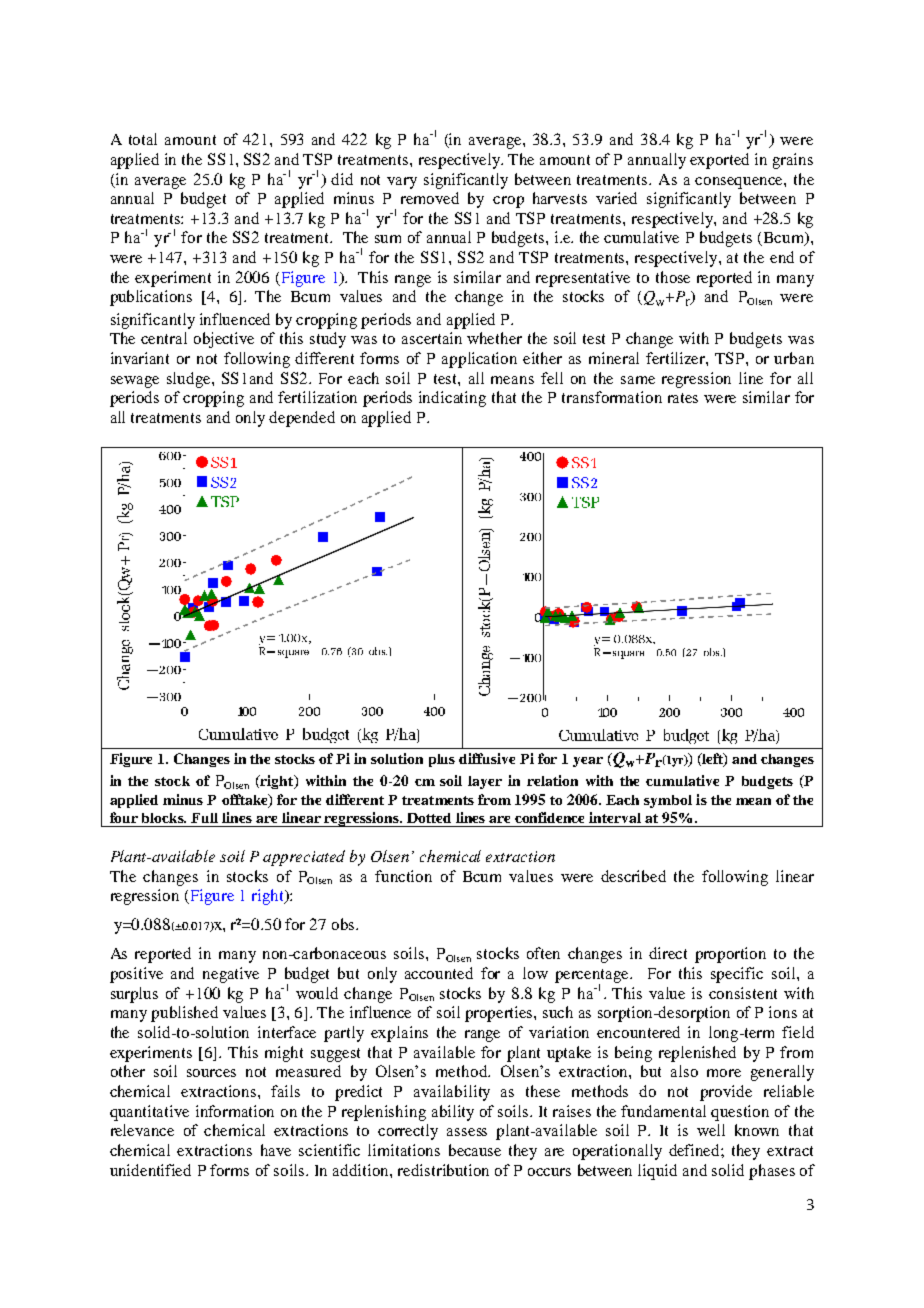 This screenshot has height=1308, width=924. What do you see at coordinates (588, 762) in the screenshot?
I see `year` at bounding box center [588, 762].
